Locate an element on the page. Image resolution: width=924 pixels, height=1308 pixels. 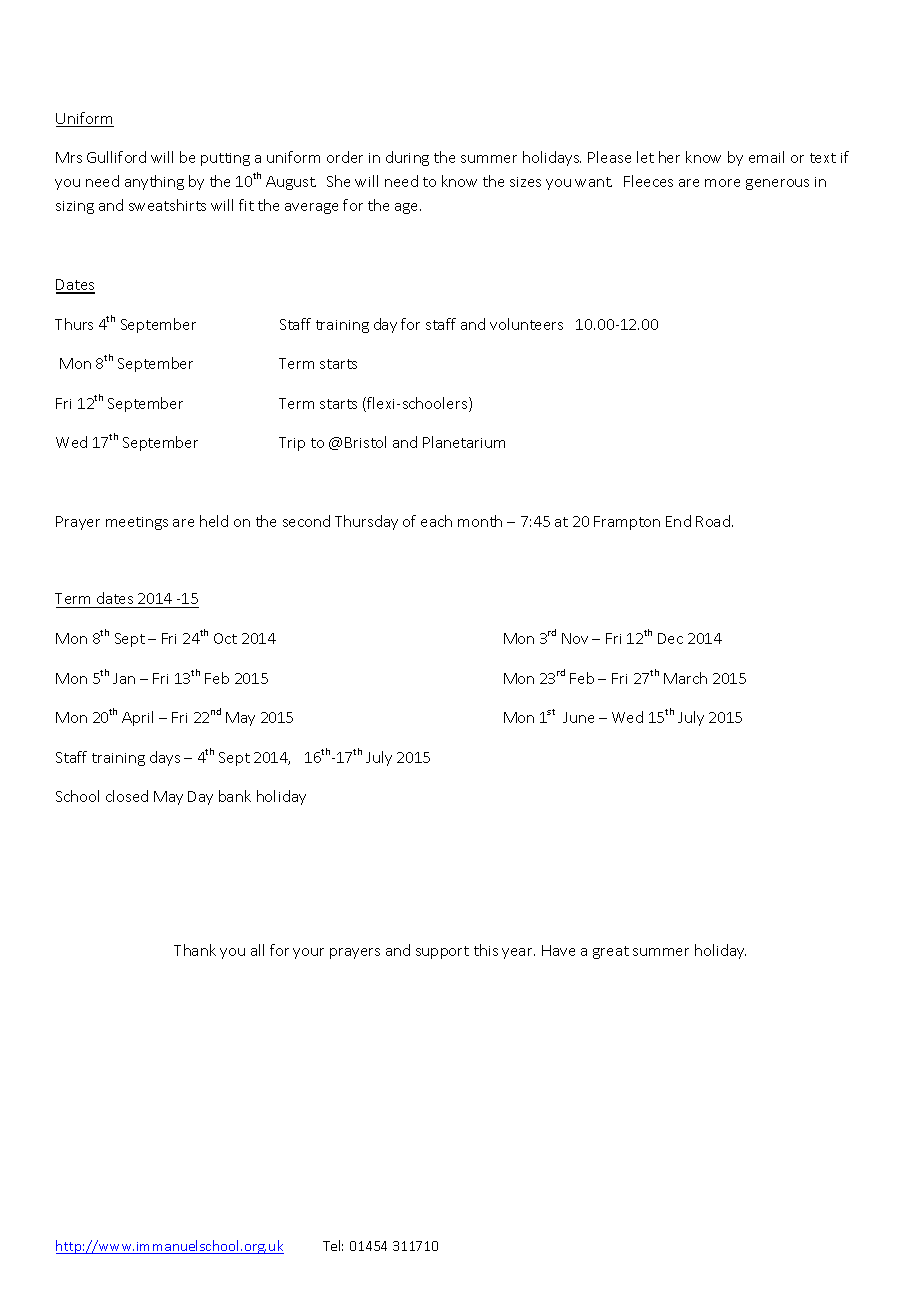
March is located at coordinates (685, 678).
